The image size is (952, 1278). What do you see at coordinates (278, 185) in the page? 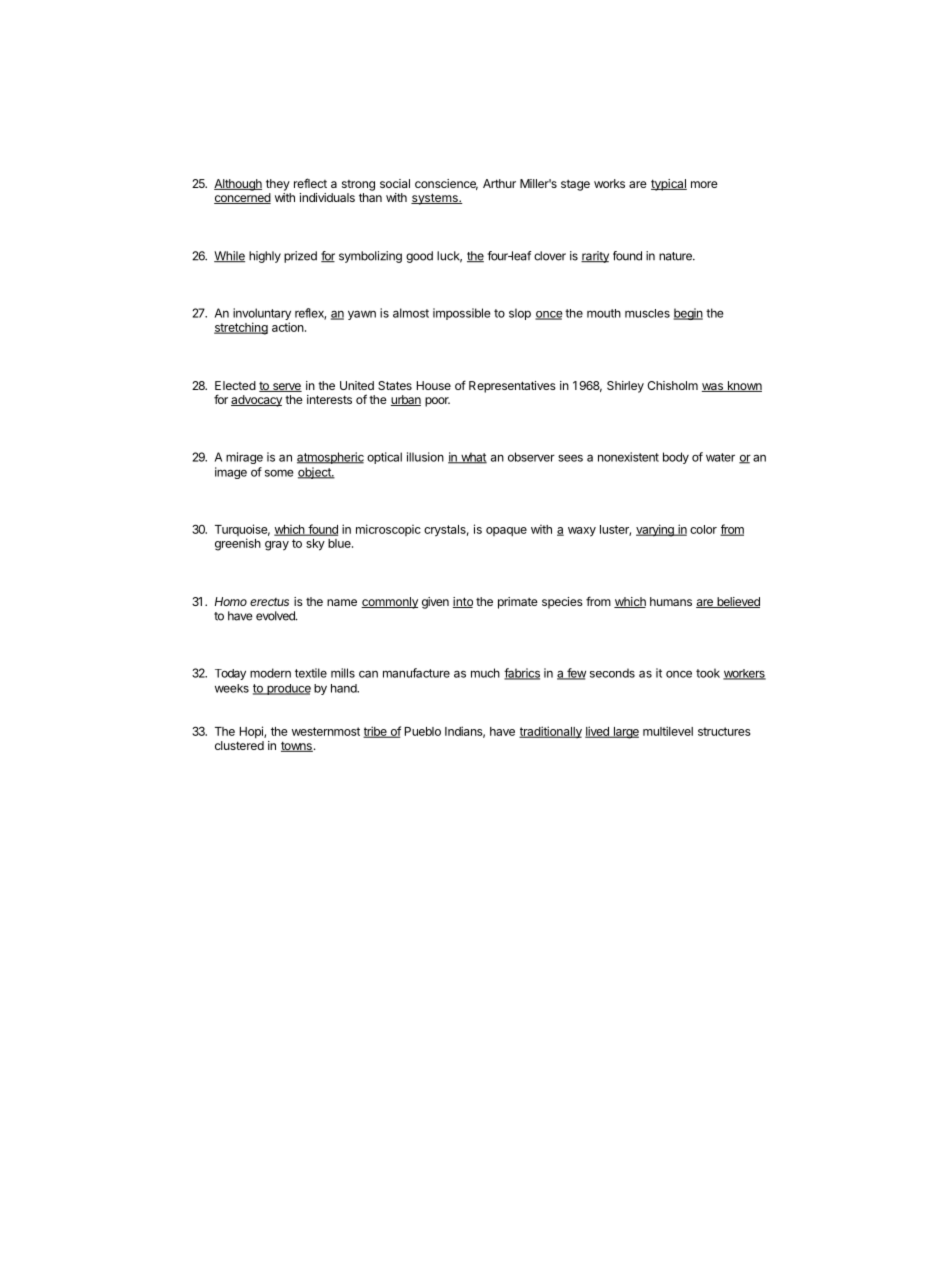
I see `they` at bounding box center [278, 185].
